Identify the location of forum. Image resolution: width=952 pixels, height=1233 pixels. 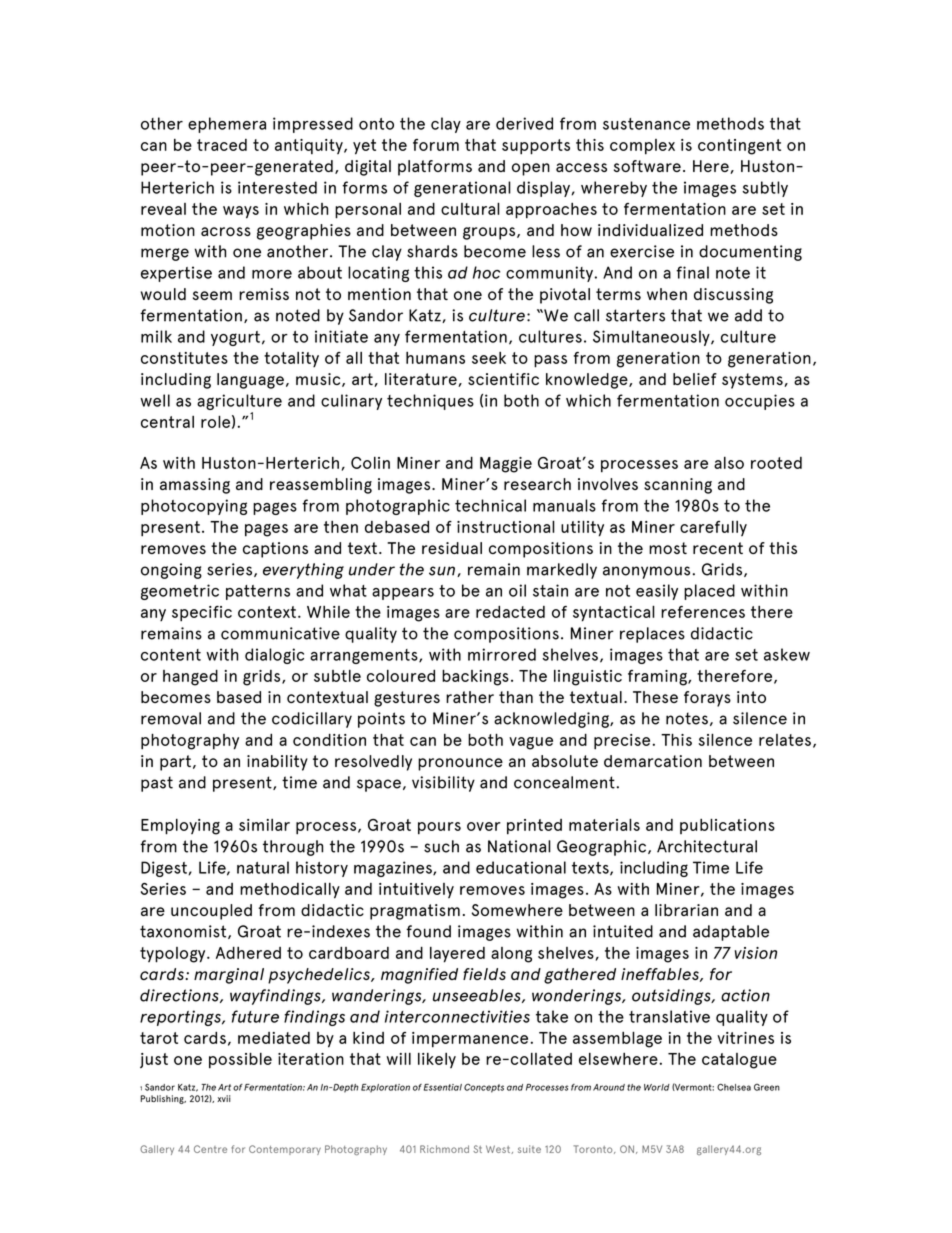
(436, 145).
